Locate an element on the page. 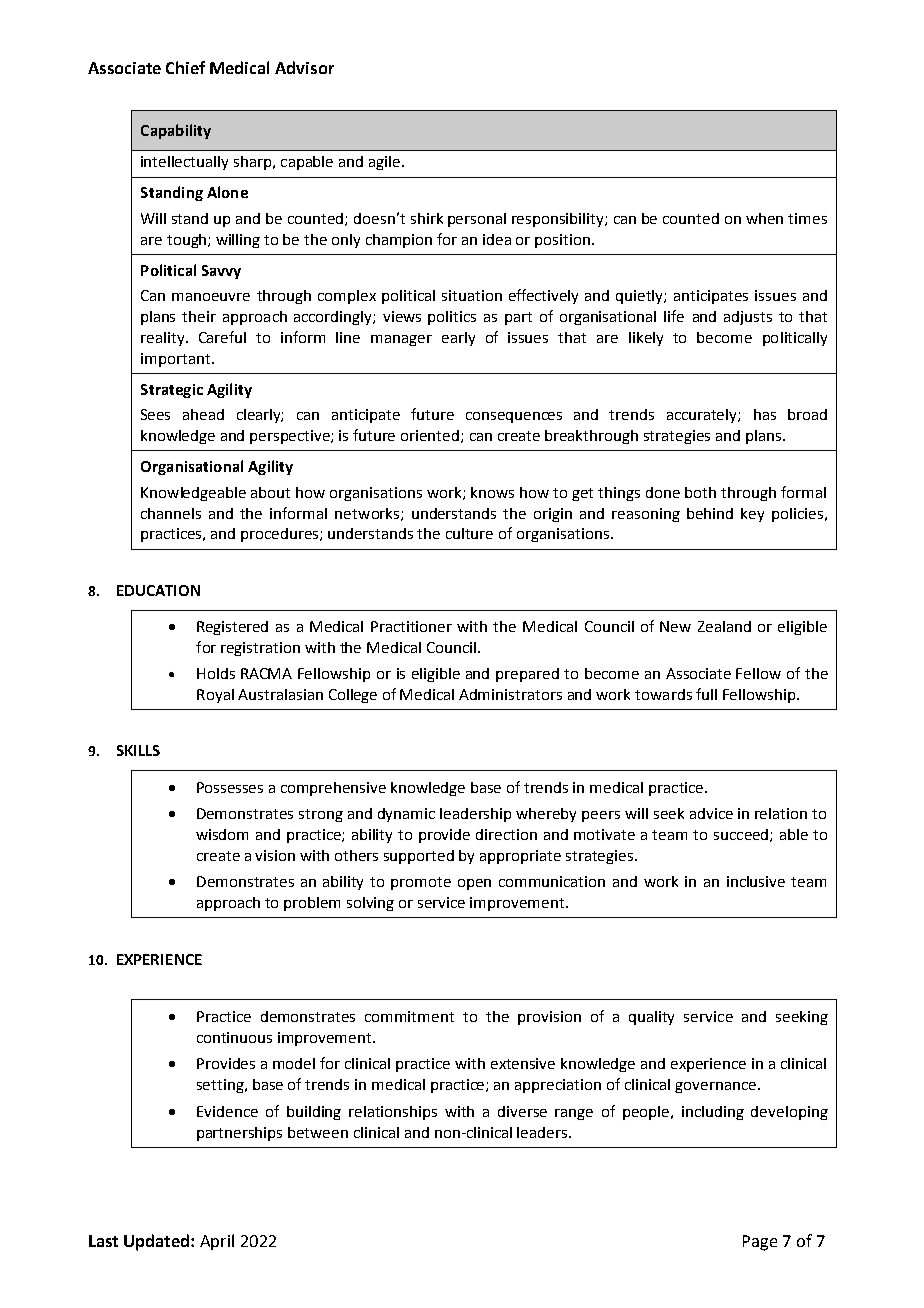 This document has height=1308, width=924. culture is located at coordinates (469, 533).
